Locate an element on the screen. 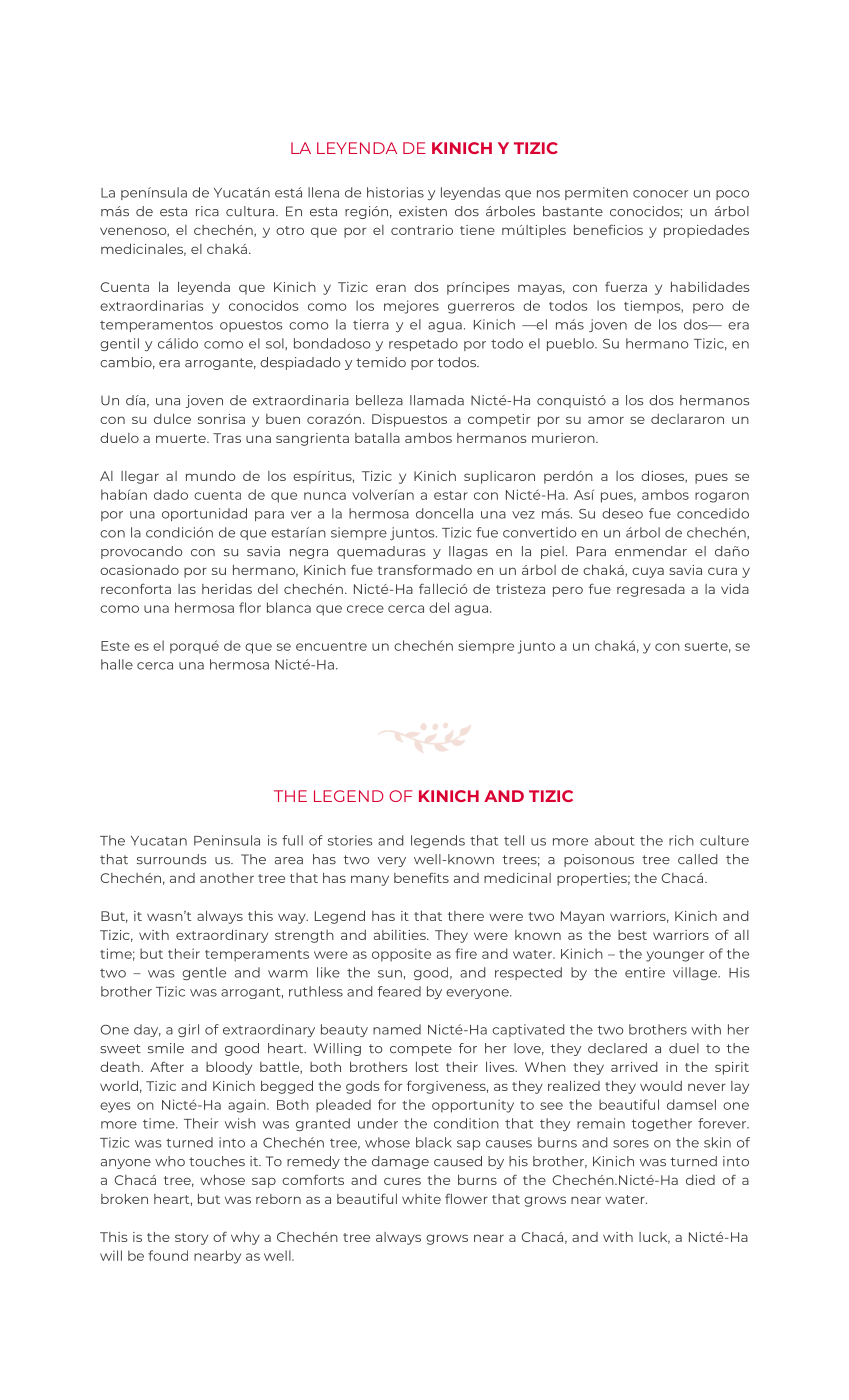  stories is located at coordinates (350, 840).
